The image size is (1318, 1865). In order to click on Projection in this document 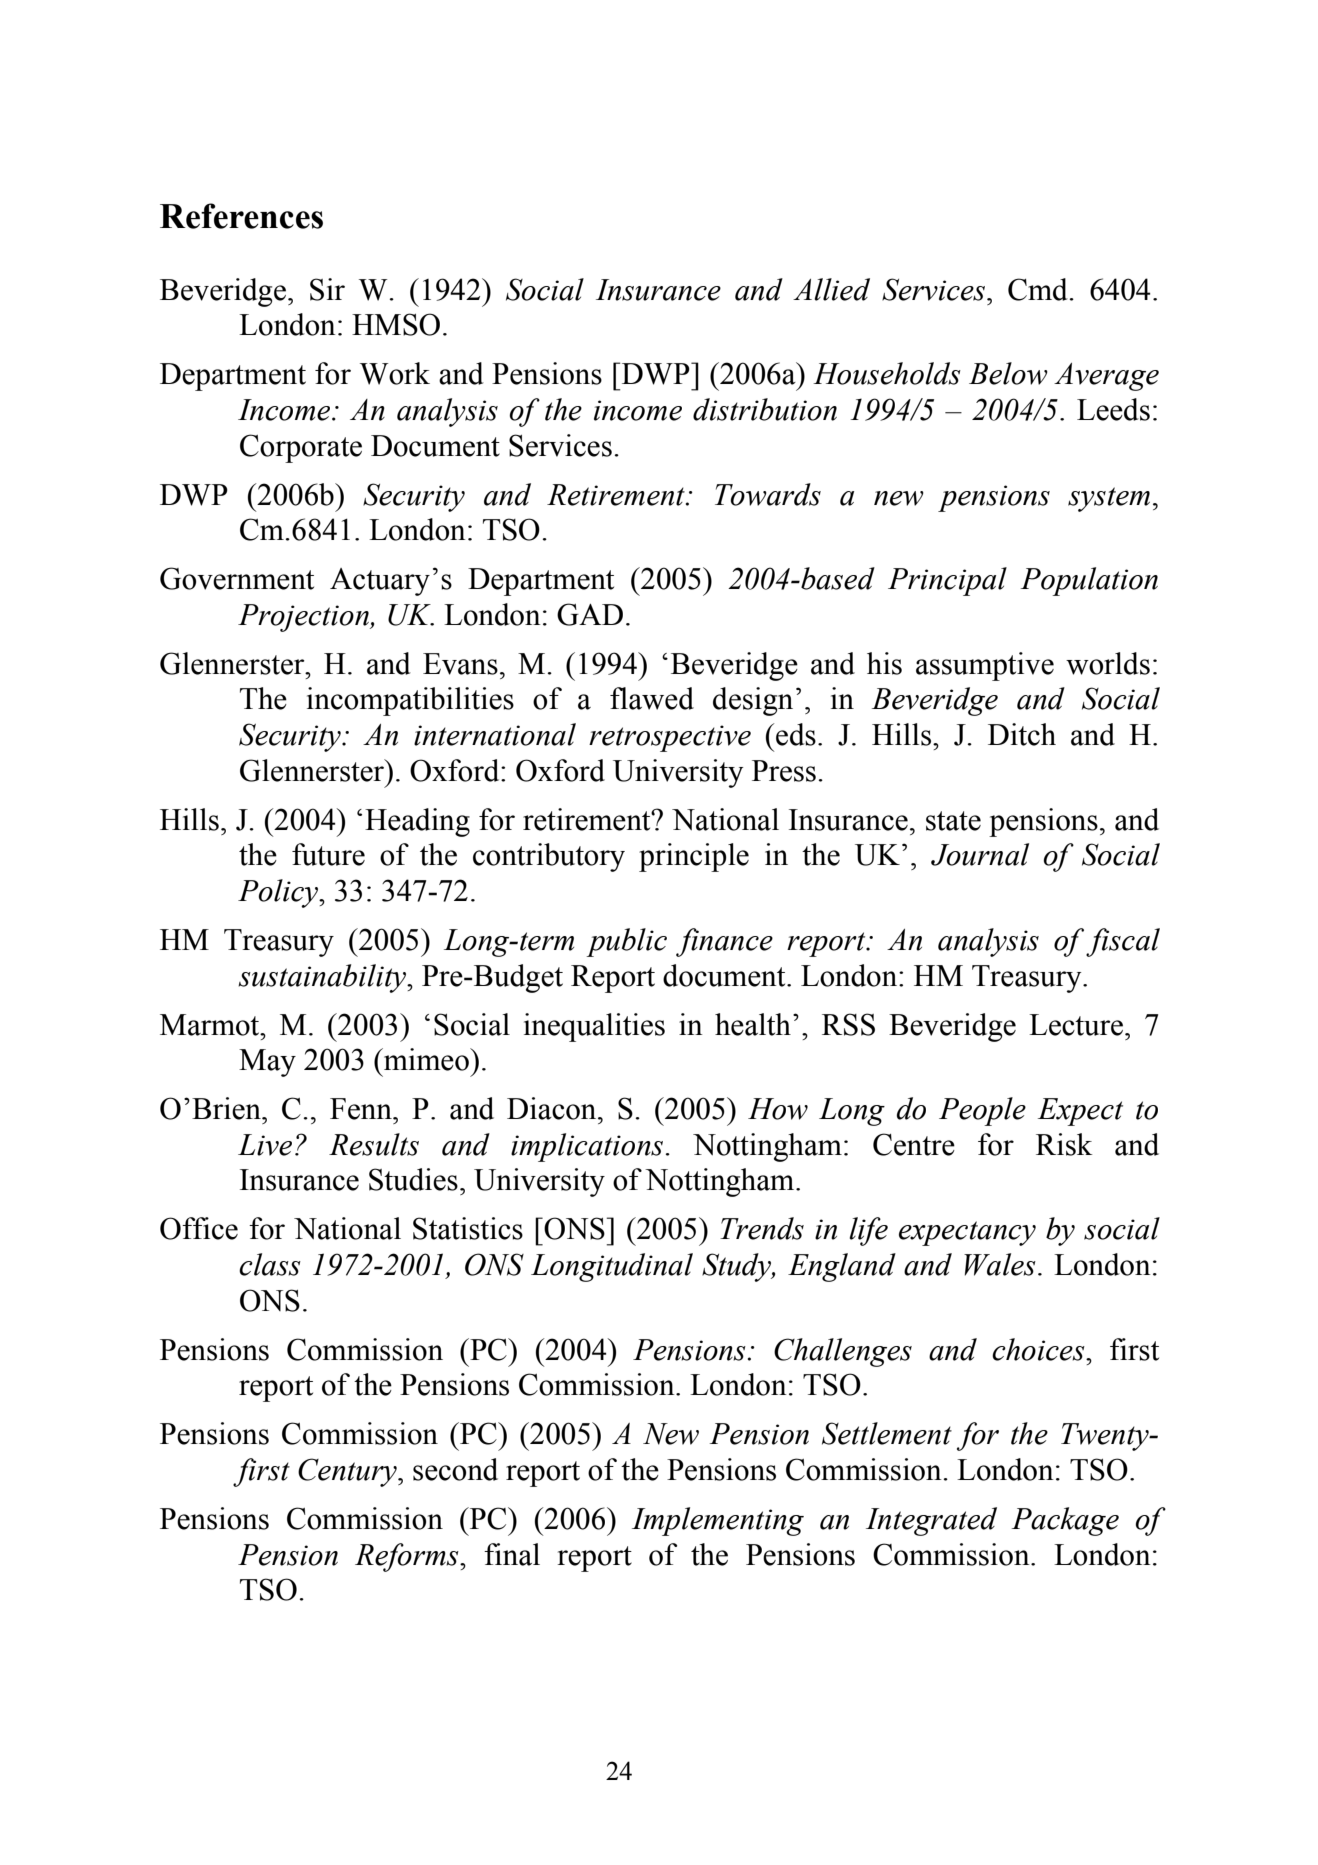, I will do `click(304, 618)`.
